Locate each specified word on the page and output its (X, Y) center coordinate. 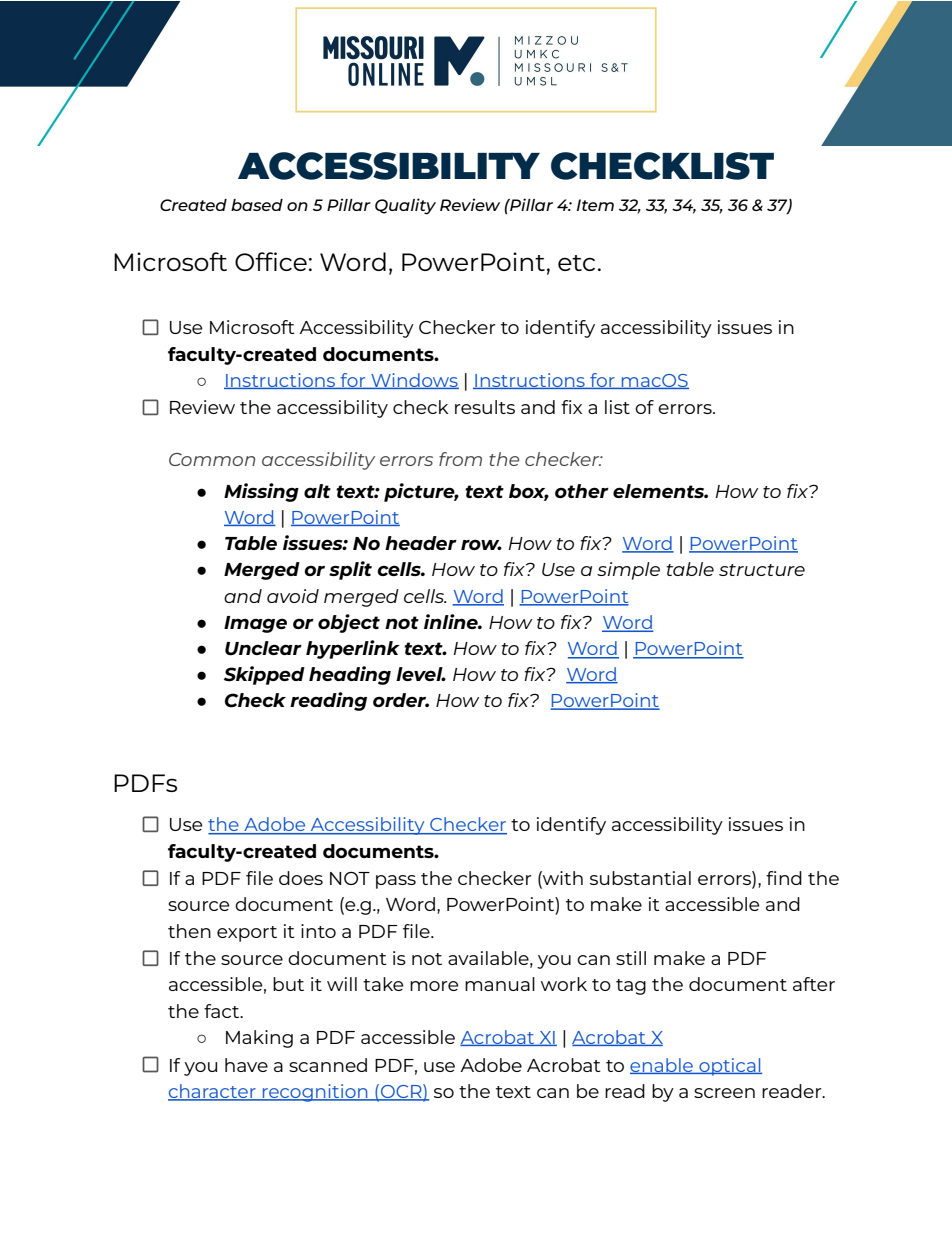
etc (576, 263)
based (257, 205)
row (481, 544)
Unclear (263, 648)
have (246, 1065)
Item (595, 205)
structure (762, 570)
